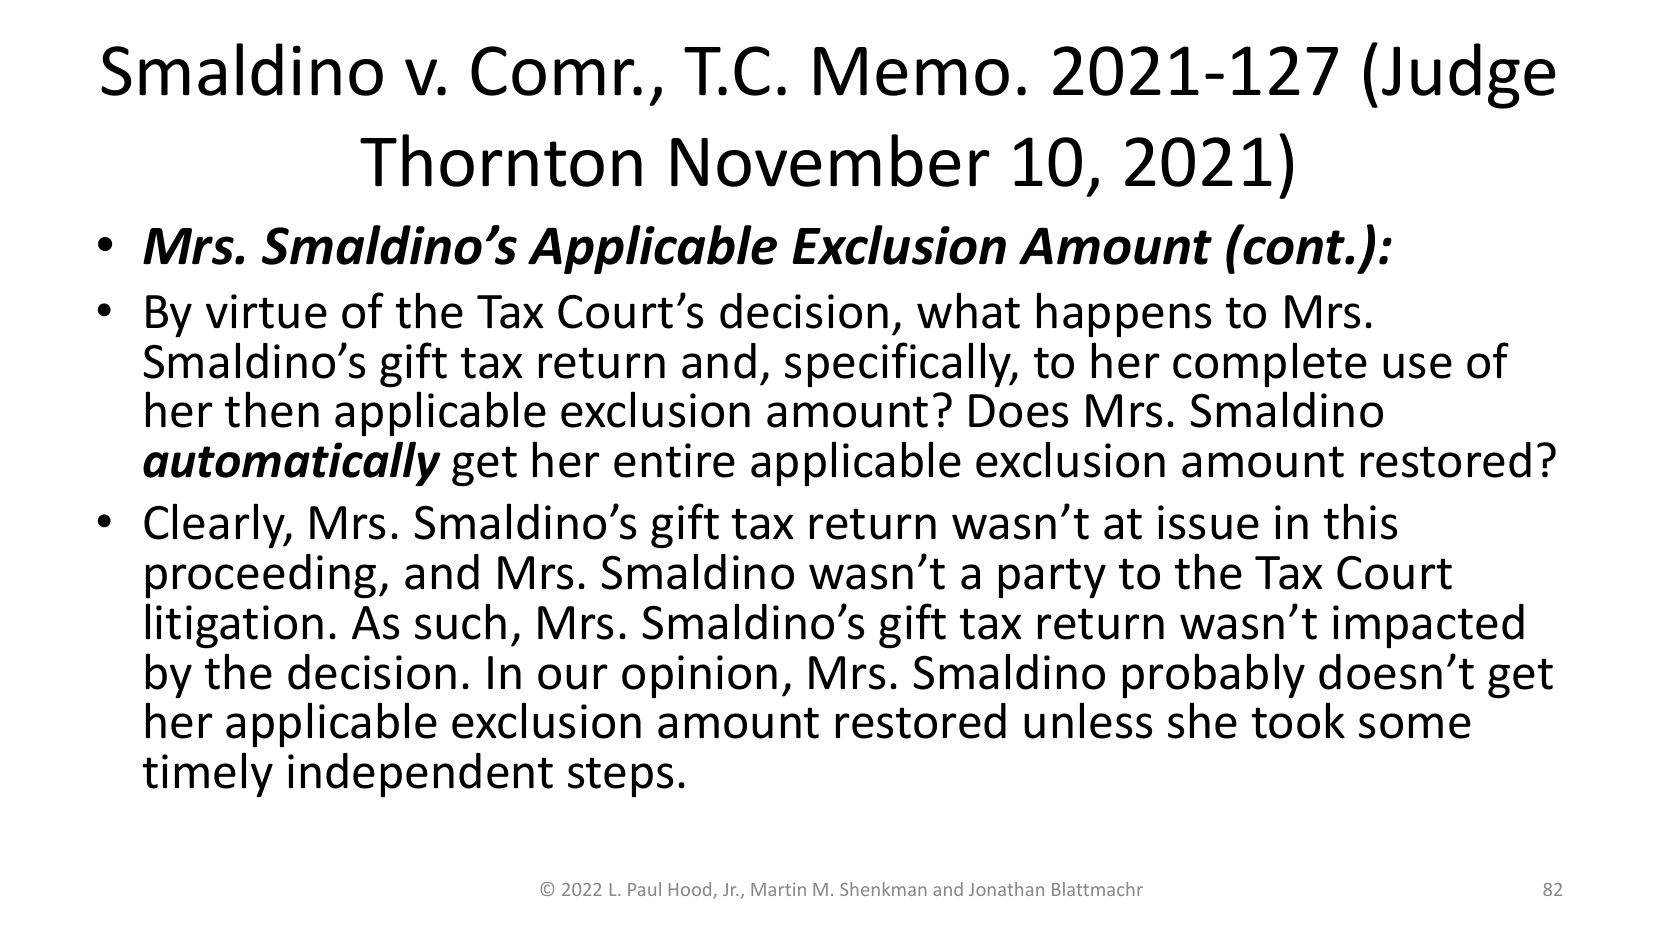  What do you see at coordinates (1214, 676) in the page?
I see `probably` at bounding box center [1214, 676].
